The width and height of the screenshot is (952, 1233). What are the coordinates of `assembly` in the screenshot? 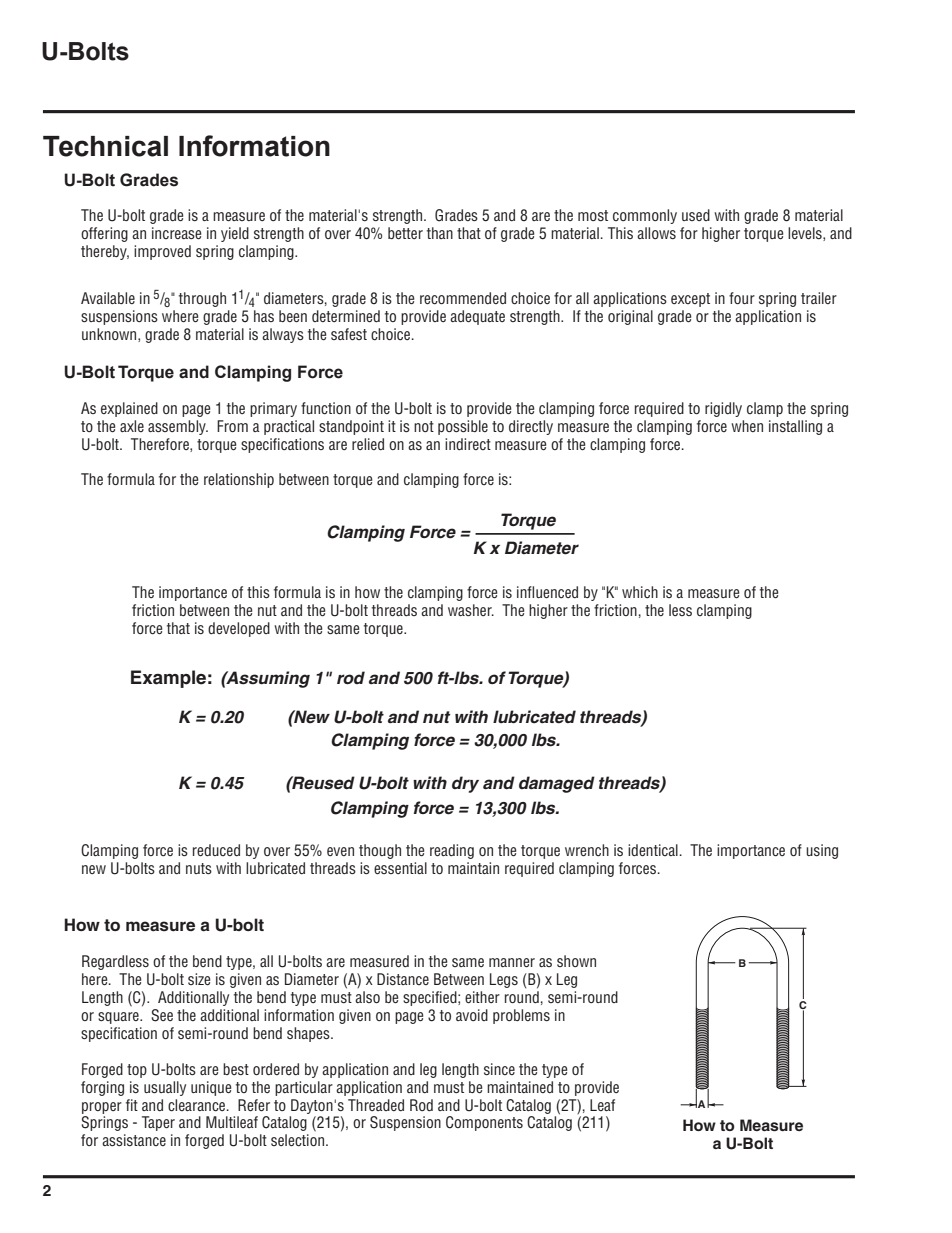 It's located at (178, 427).
